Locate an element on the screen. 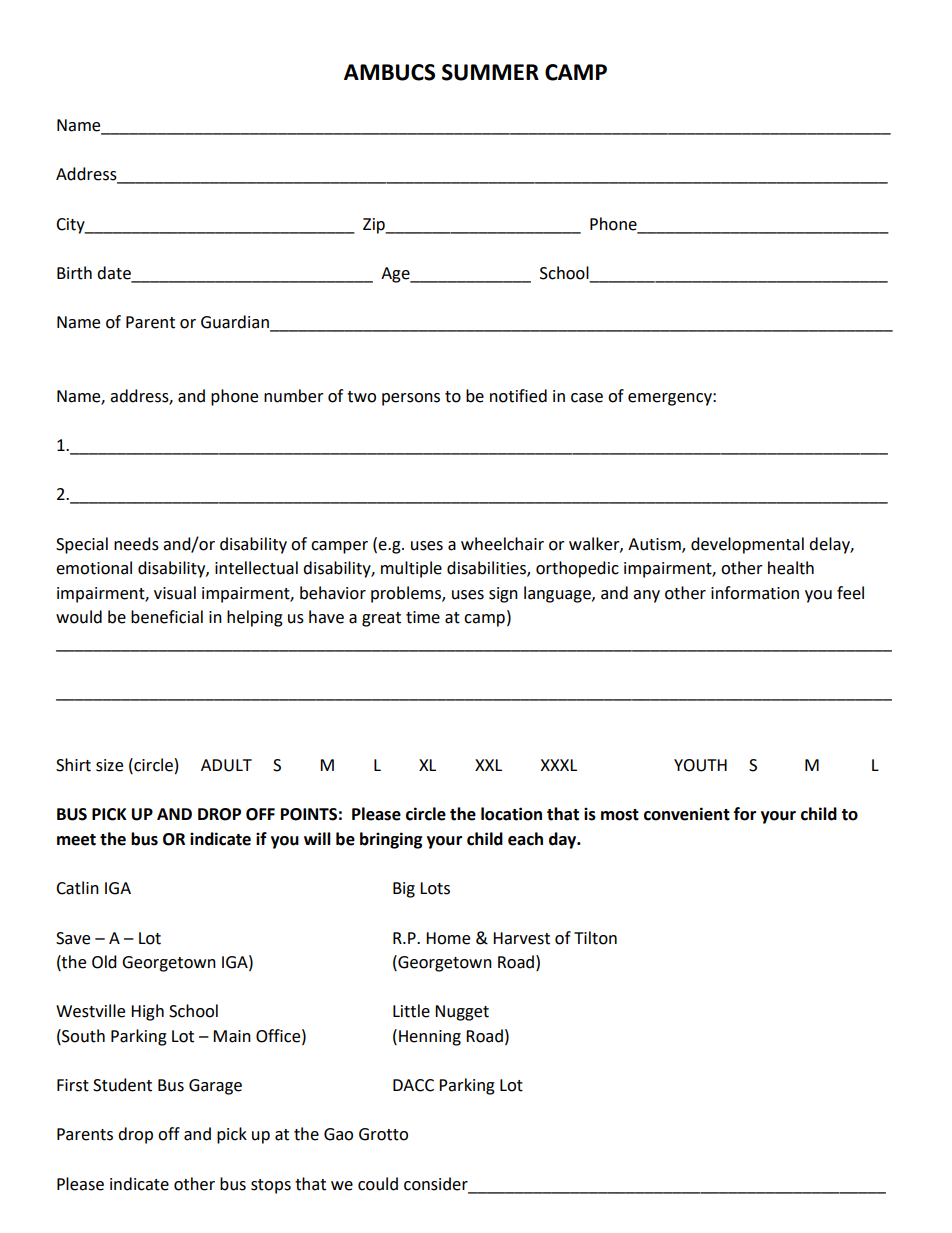 The width and height of the screenshot is (952, 1233). SUMMER is located at coordinates (490, 72).
